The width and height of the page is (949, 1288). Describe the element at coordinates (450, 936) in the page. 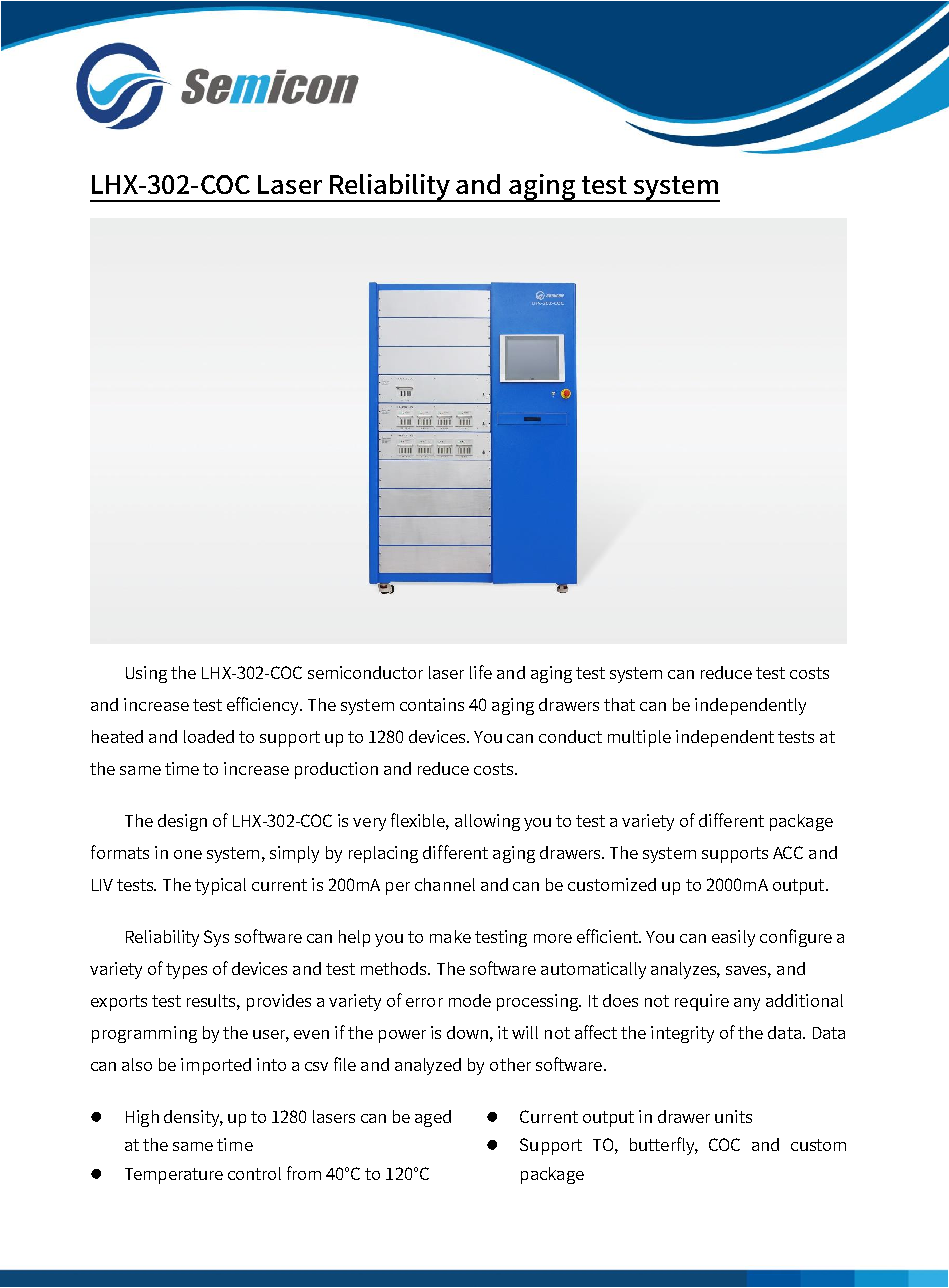

I see `make` at that location.
